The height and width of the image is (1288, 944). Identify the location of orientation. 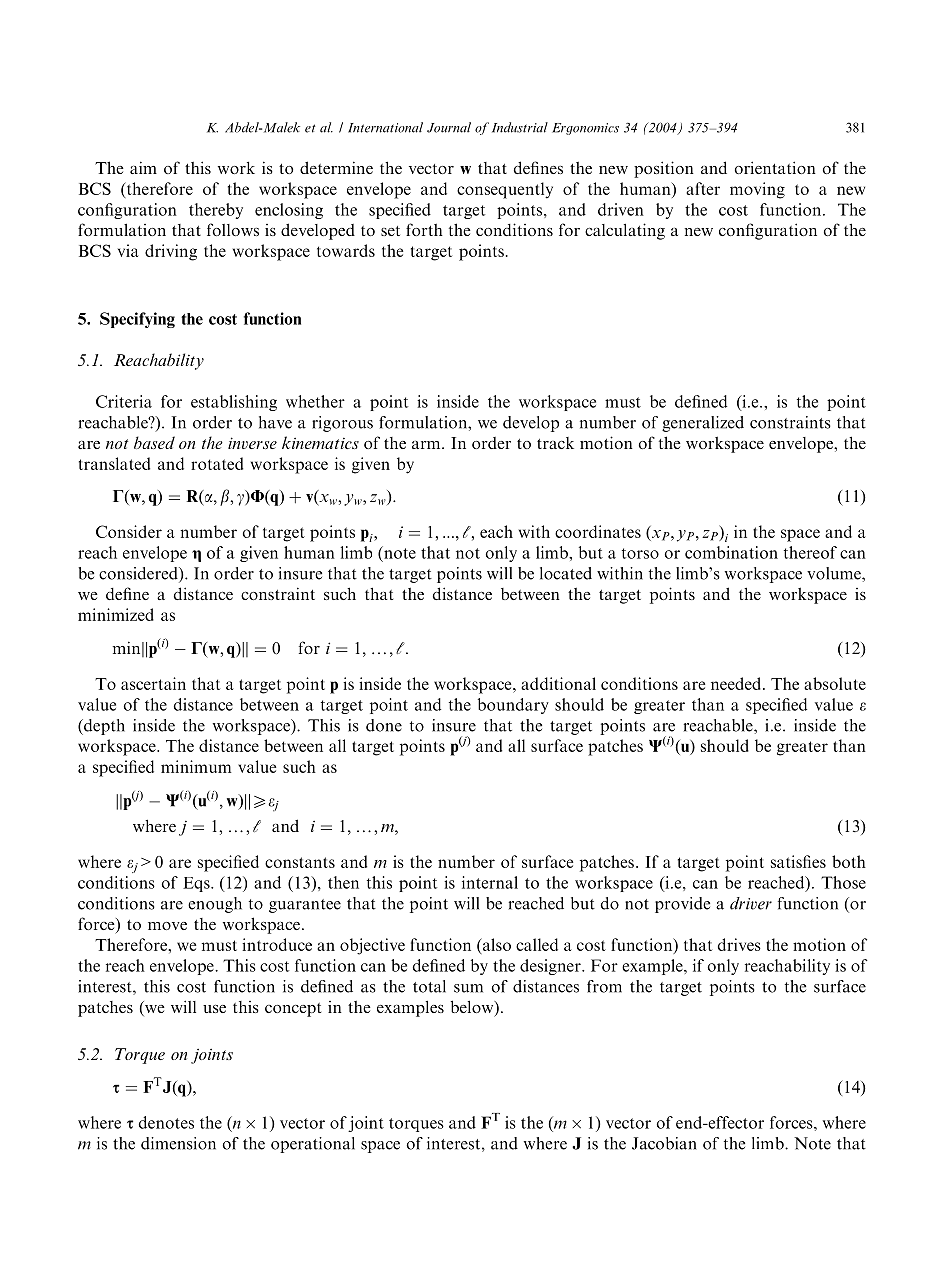
(775, 167).
